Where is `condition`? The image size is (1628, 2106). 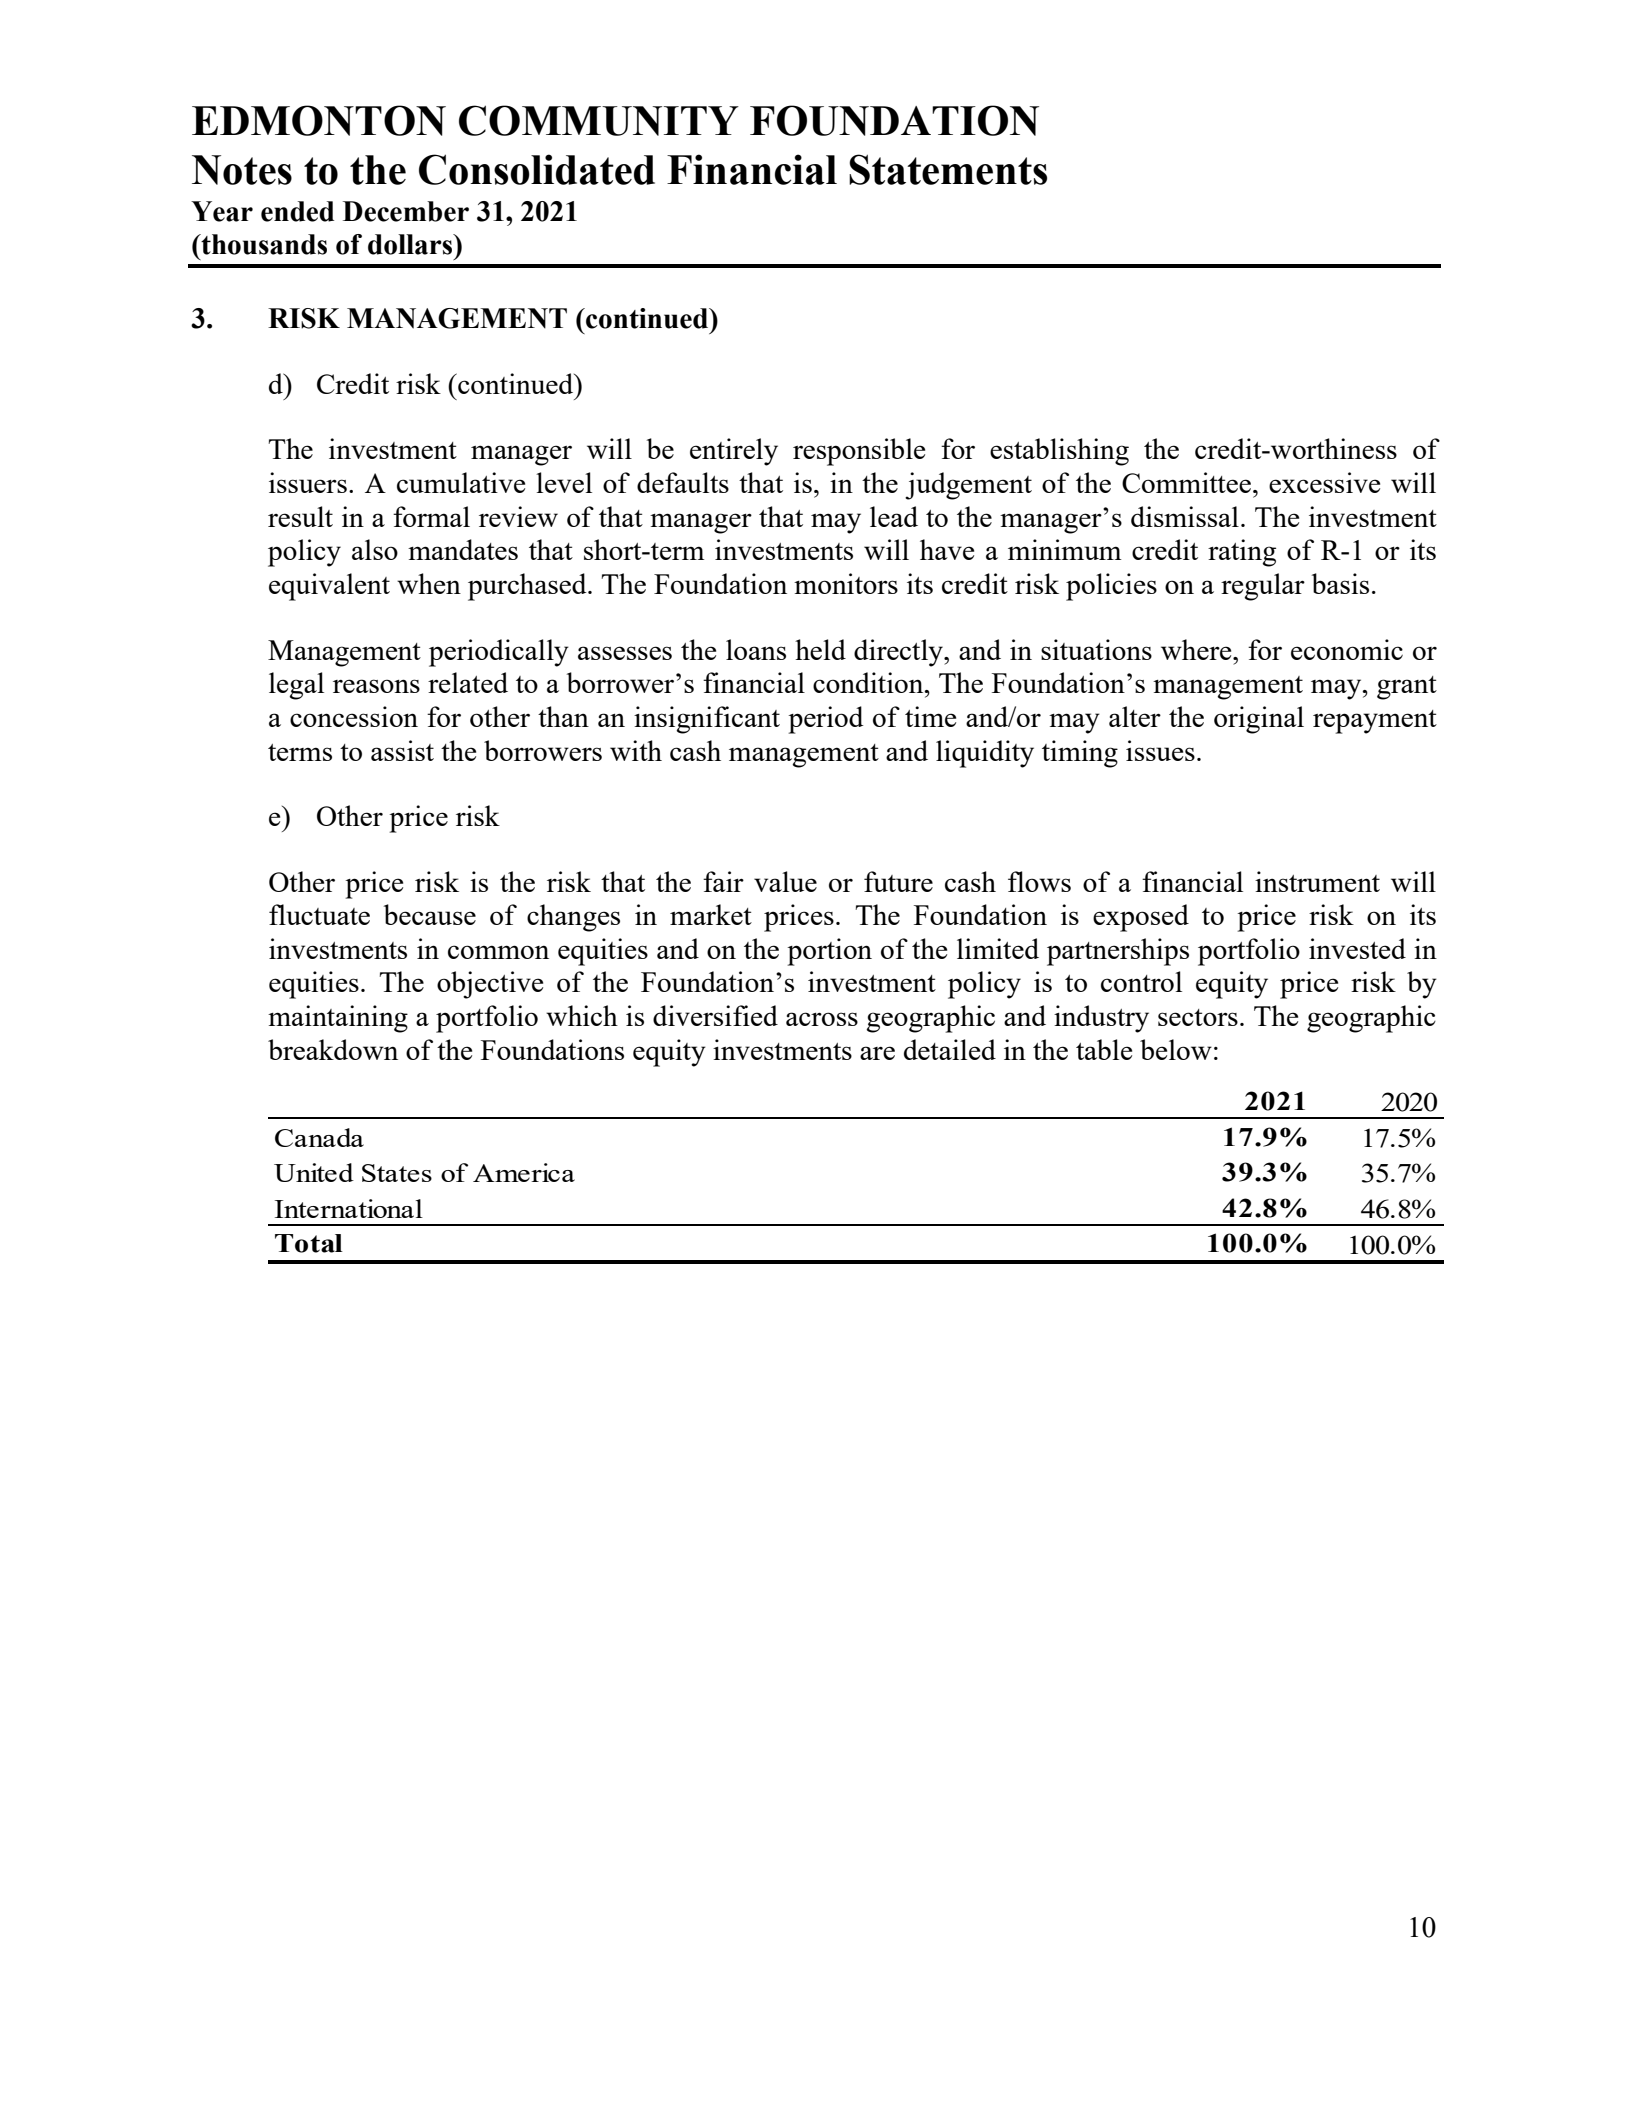
condition is located at coordinates (869, 682).
